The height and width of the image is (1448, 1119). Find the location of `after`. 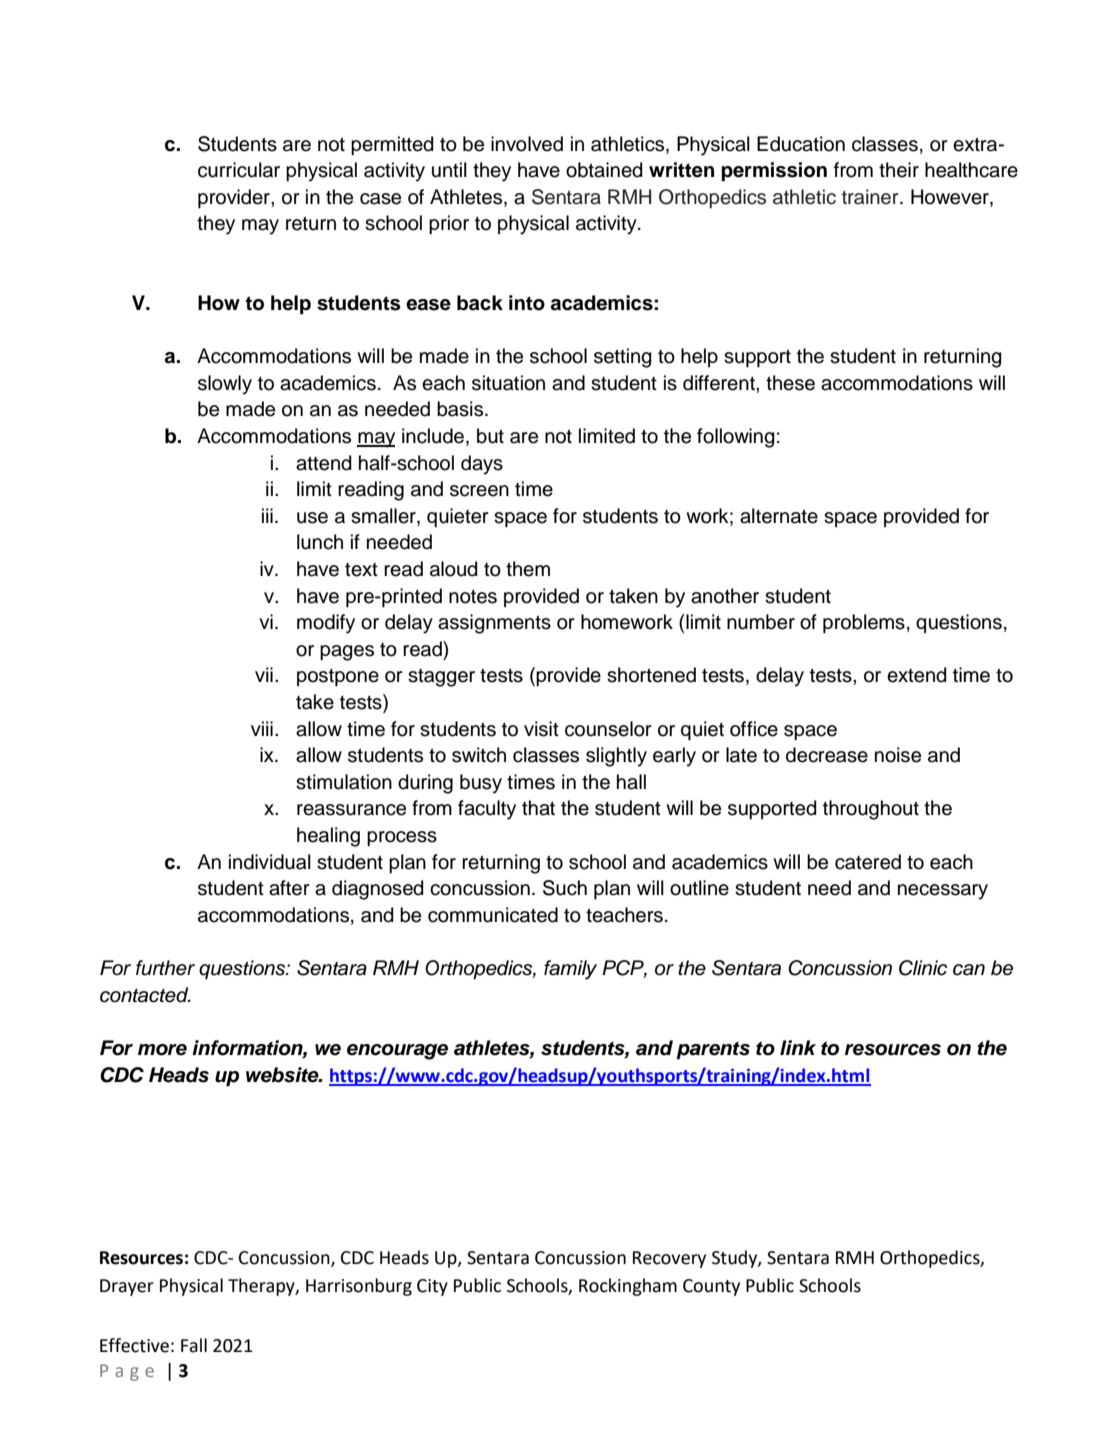

after is located at coordinates (289, 888).
